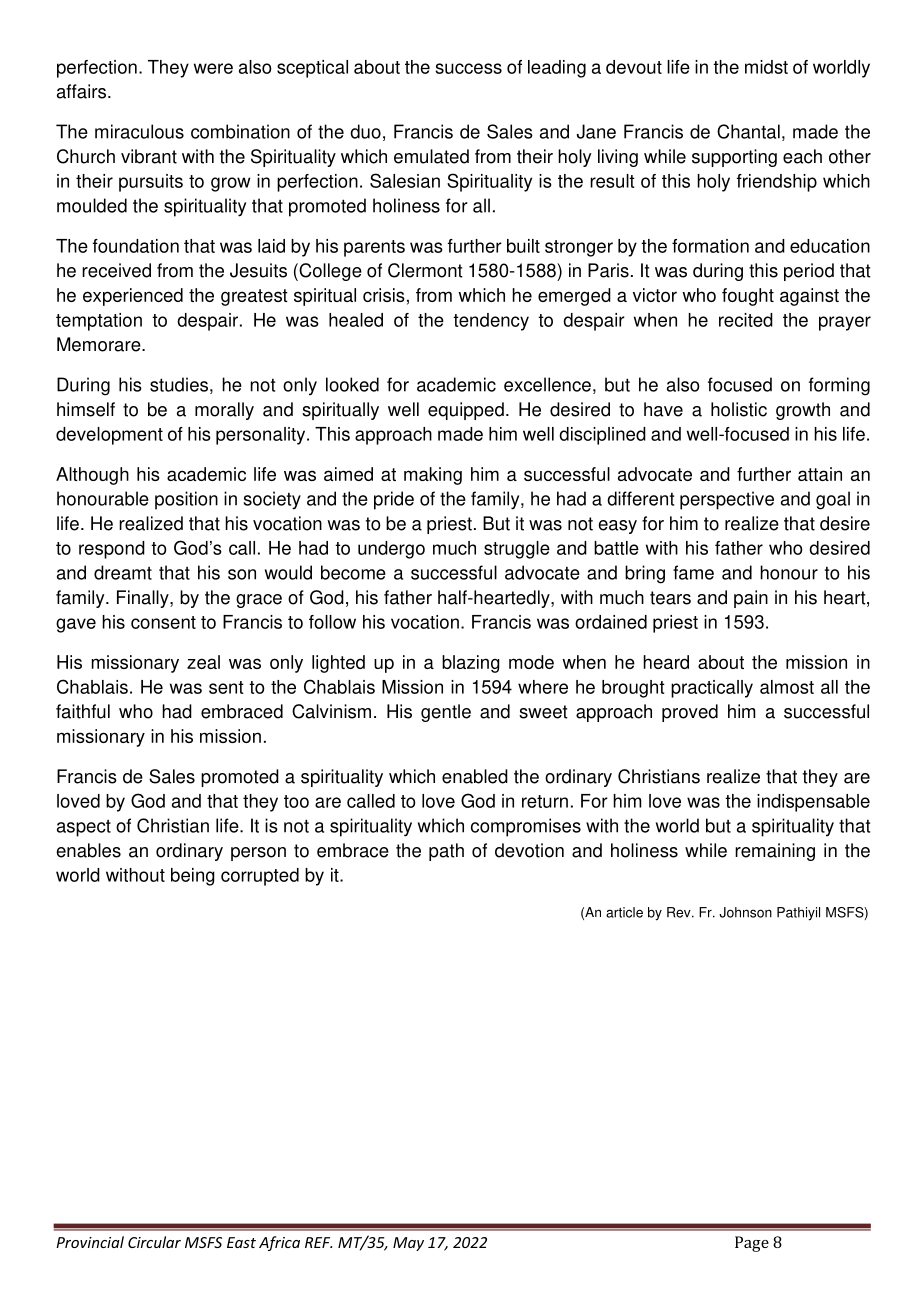  What do you see at coordinates (748, 131) in the screenshot?
I see `Chantal` at bounding box center [748, 131].
